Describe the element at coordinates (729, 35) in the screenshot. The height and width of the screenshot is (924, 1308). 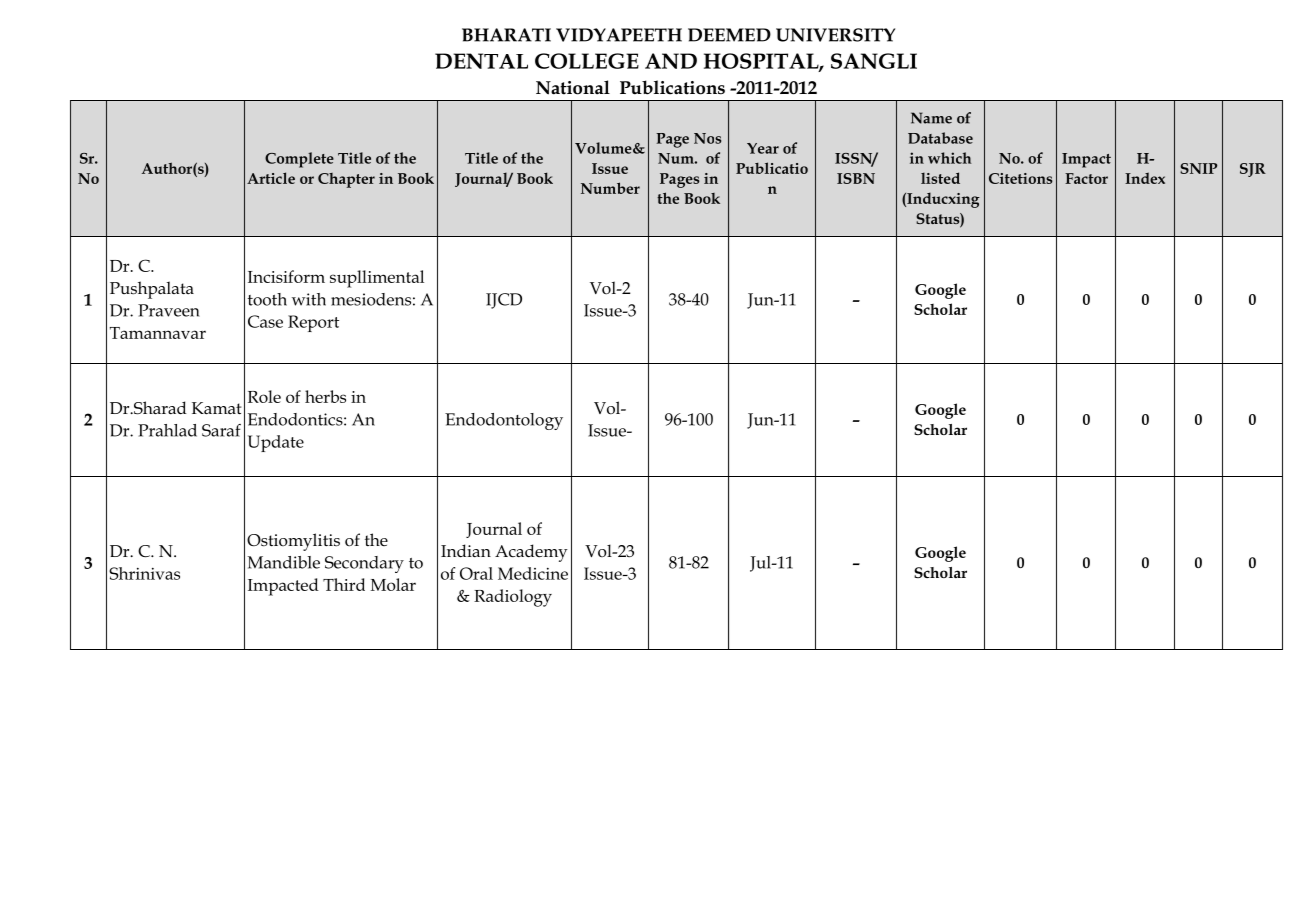
I see `DEEMED` at that location.
